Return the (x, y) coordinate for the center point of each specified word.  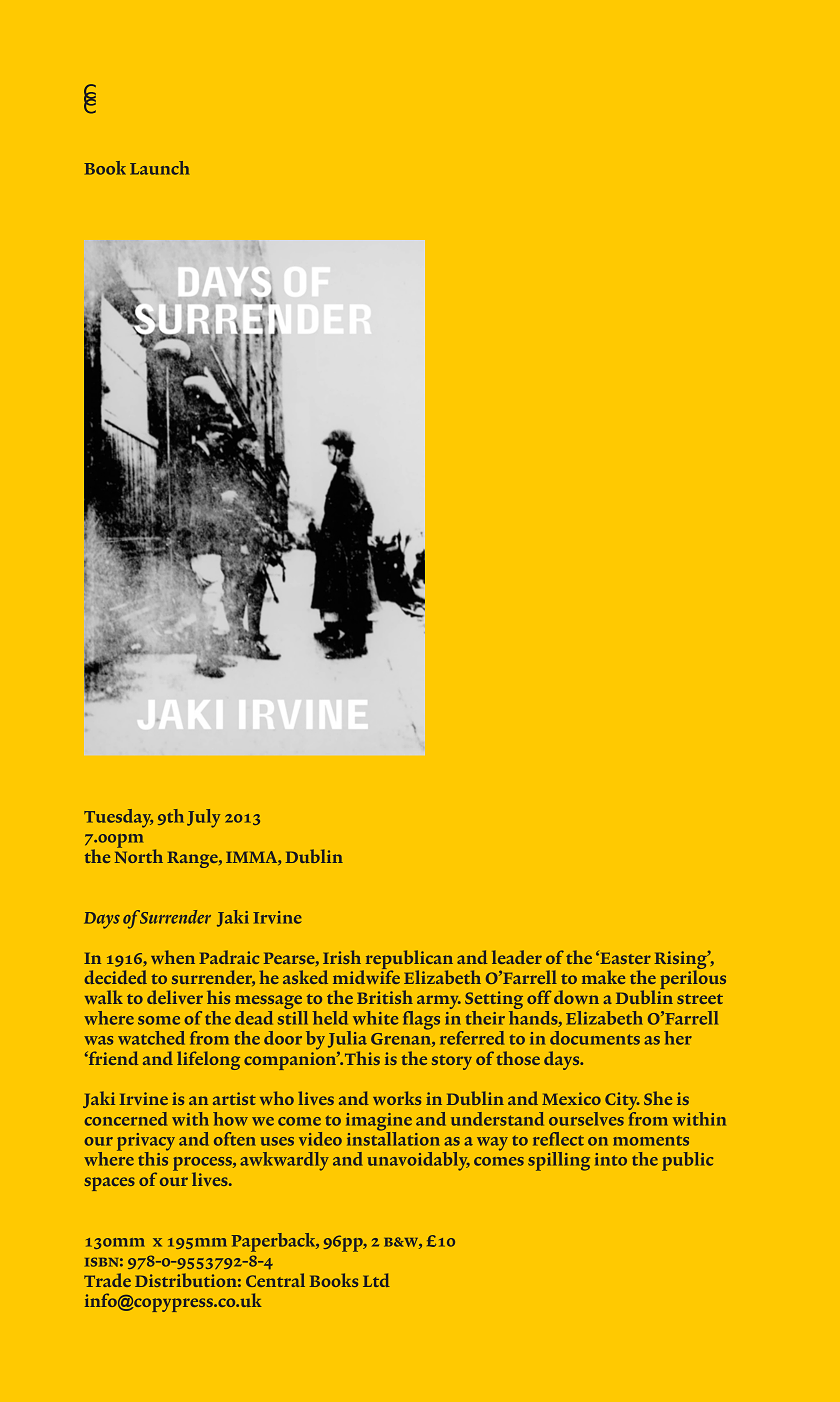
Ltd (376, 1280)
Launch (159, 168)
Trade (107, 1280)
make (603, 977)
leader (517, 957)
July (203, 818)
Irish (342, 957)
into (611, 1159)
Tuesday (118, 818)
